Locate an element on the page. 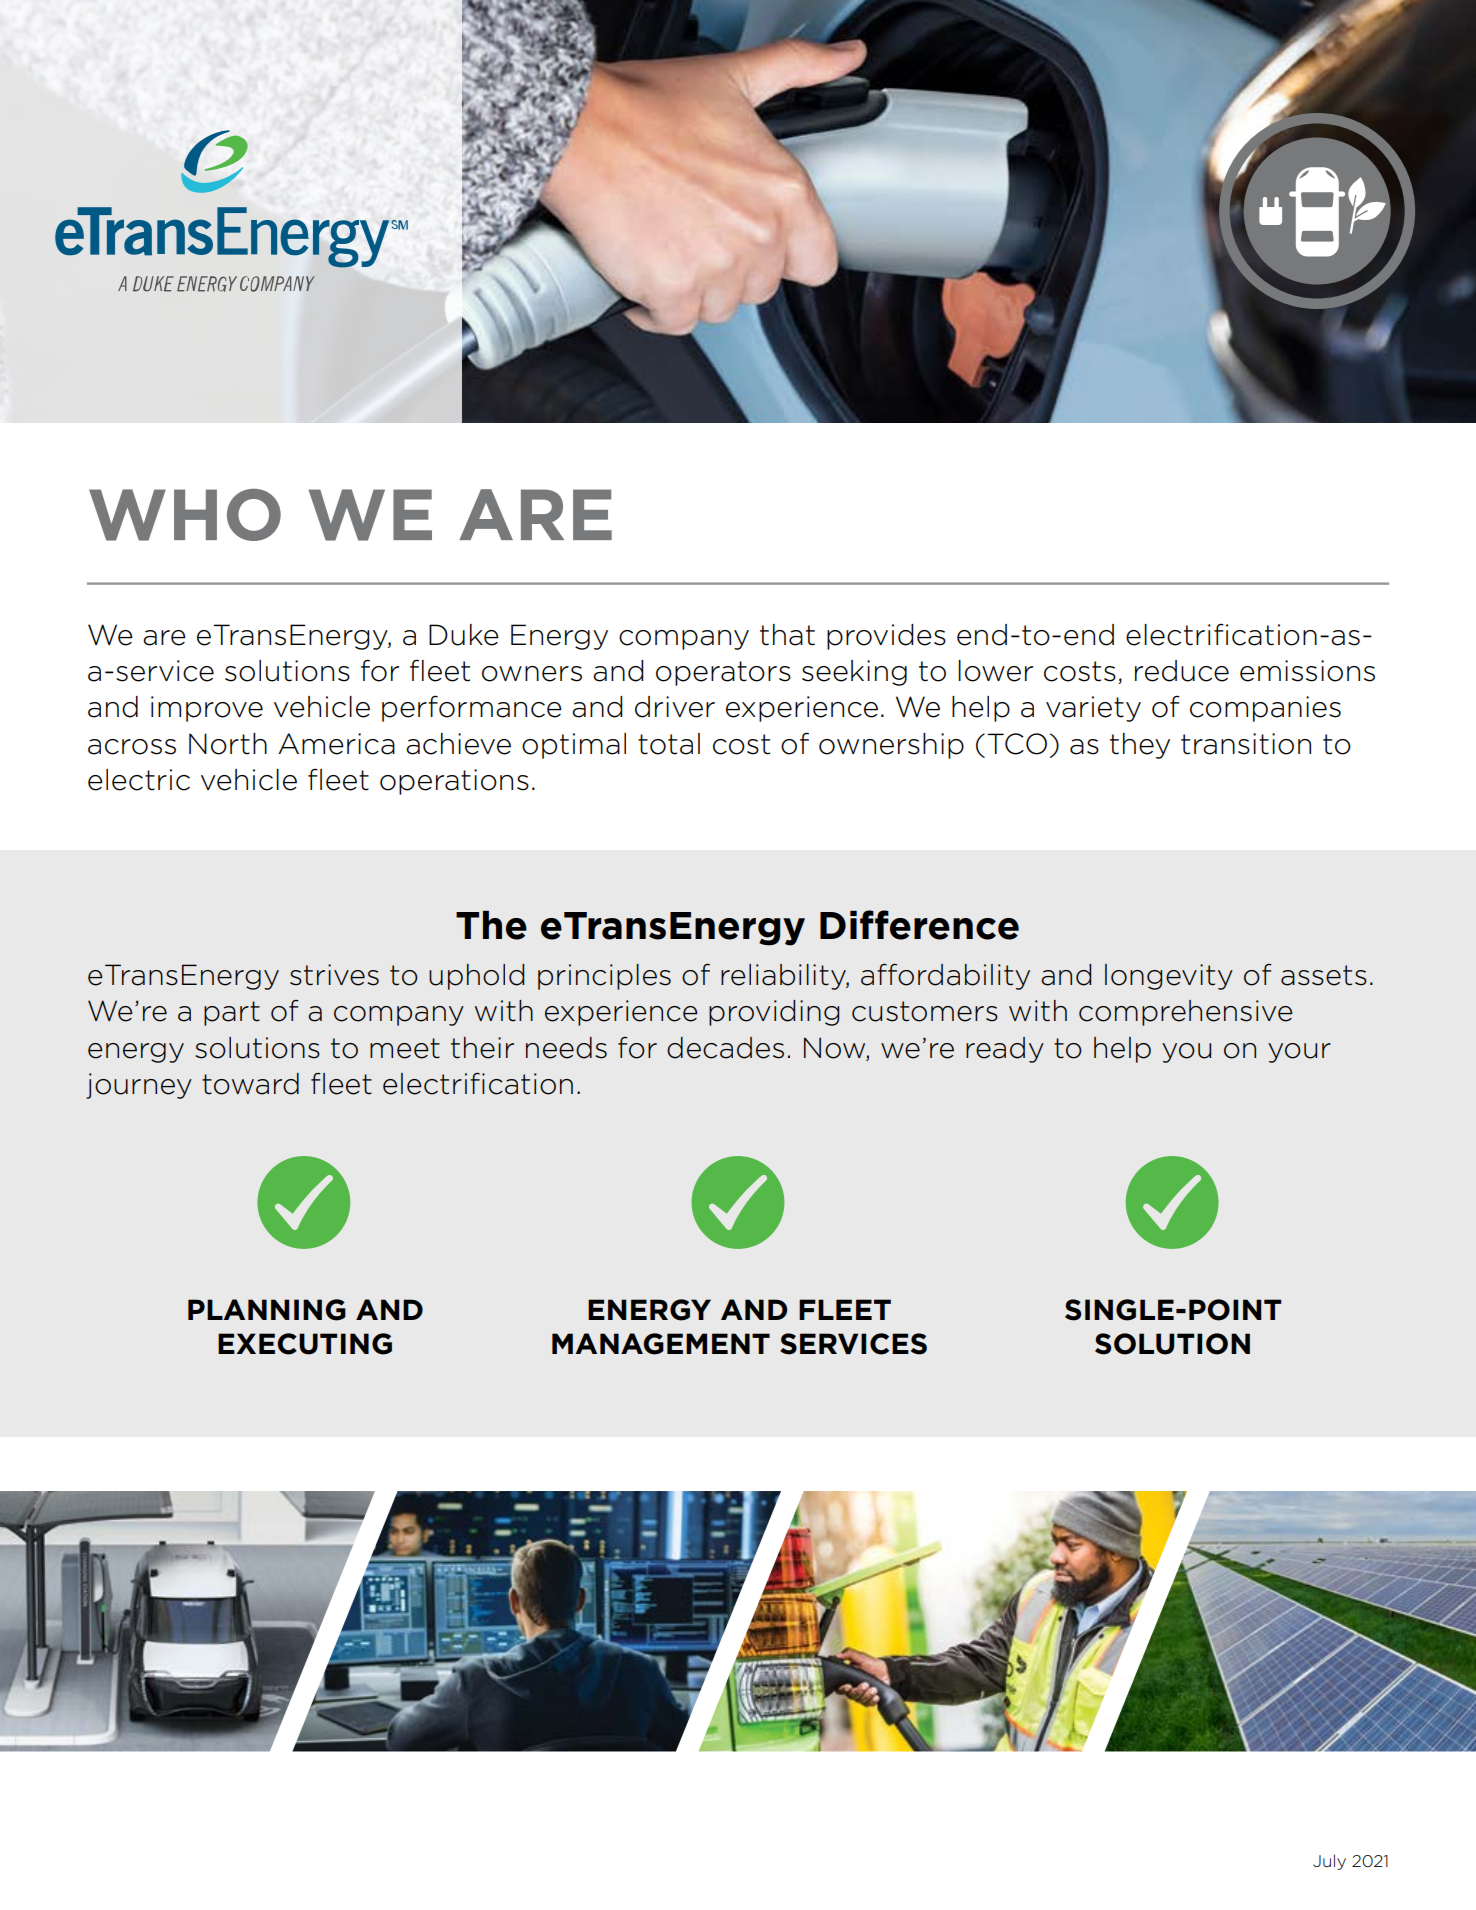  Difference is located at coordinates (919, 925).
